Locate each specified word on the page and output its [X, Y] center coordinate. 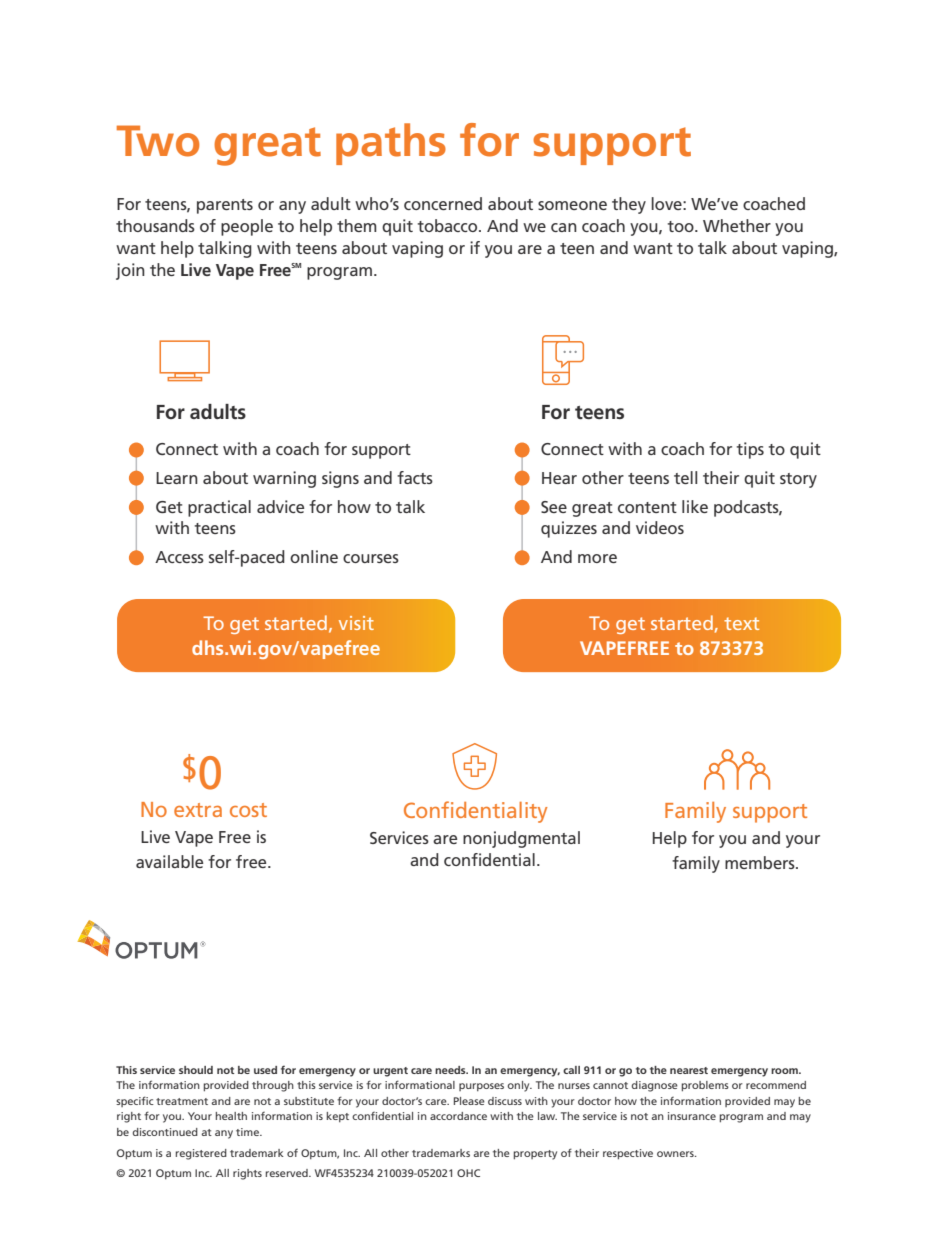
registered [201, 1154]
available [169, 861]
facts [415, 477]
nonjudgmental [521, 839]
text [741, 623]
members [761, 862]
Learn [177, 478]
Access [179, 557]
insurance [692, 1116]
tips [750, 450]
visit [356, 623]
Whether [737, 225]
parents [225, 206]
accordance [458, 1116]
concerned [443, 203]
